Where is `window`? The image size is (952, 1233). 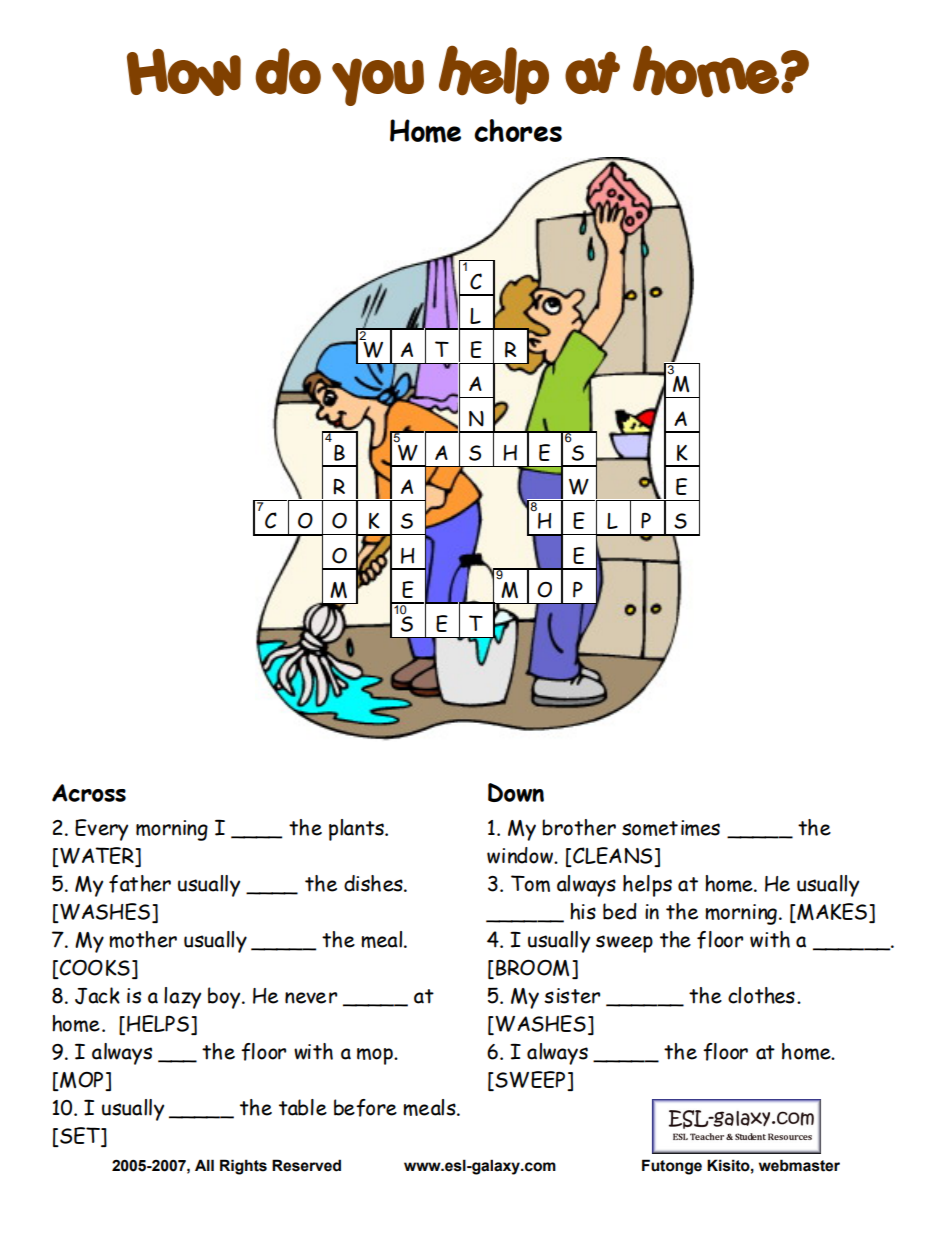
window is located at coordinates (521, 855).
